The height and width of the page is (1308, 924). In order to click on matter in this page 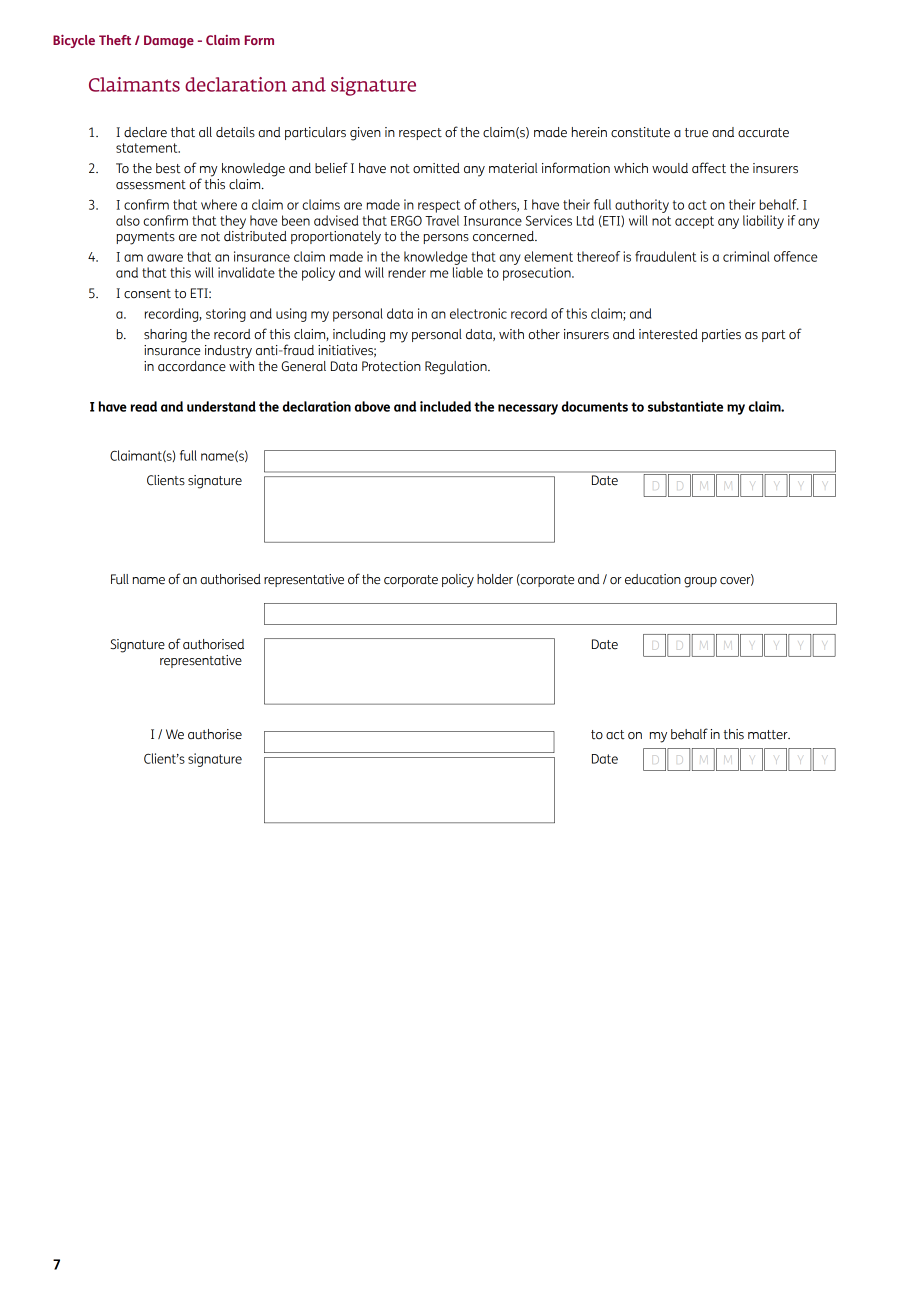, I will do `click(769, 735)`.
